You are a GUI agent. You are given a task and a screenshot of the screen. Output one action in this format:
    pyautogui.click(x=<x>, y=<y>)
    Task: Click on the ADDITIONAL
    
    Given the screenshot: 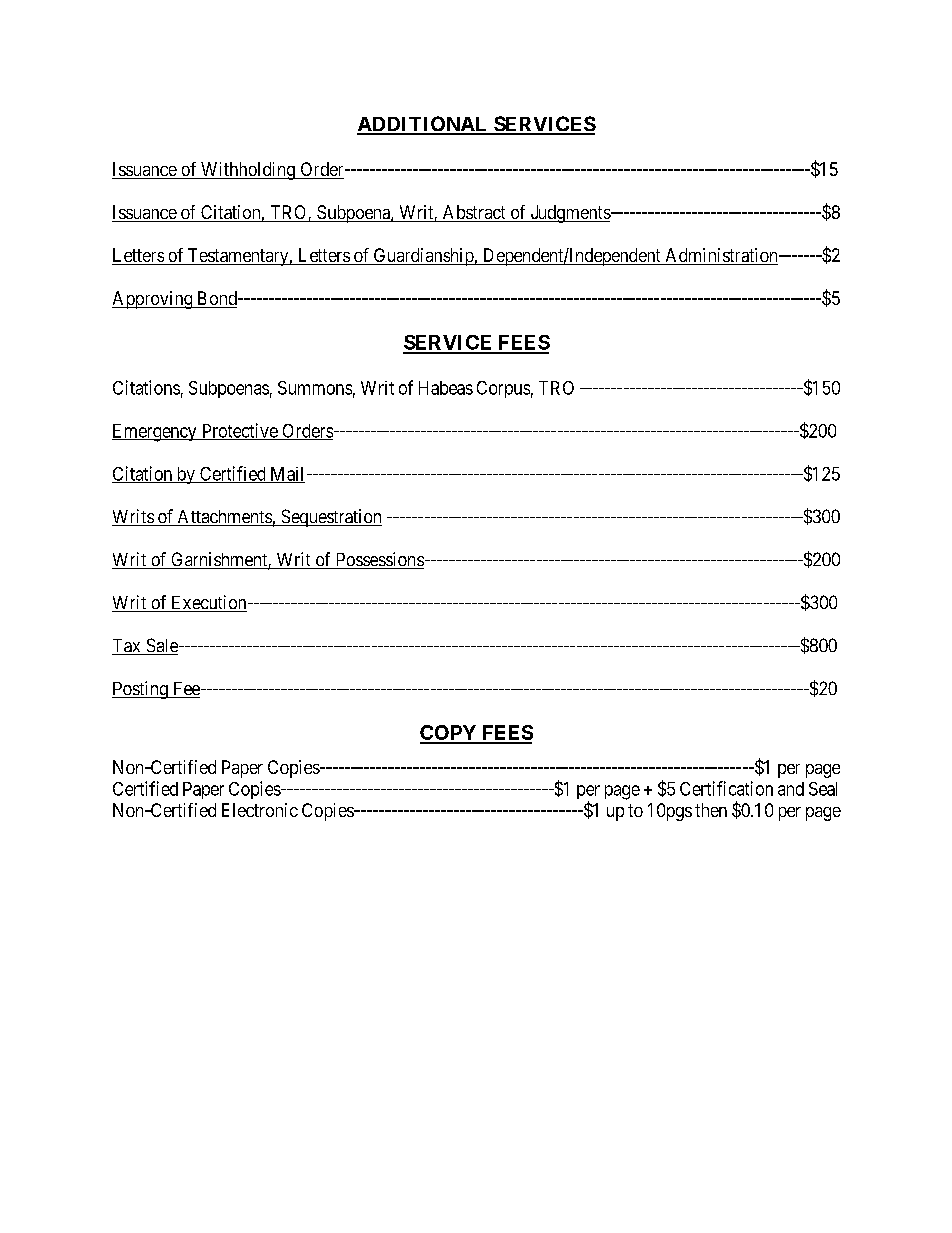 What is the action you would take?
    pyautogui.click(x=423, y=125)
